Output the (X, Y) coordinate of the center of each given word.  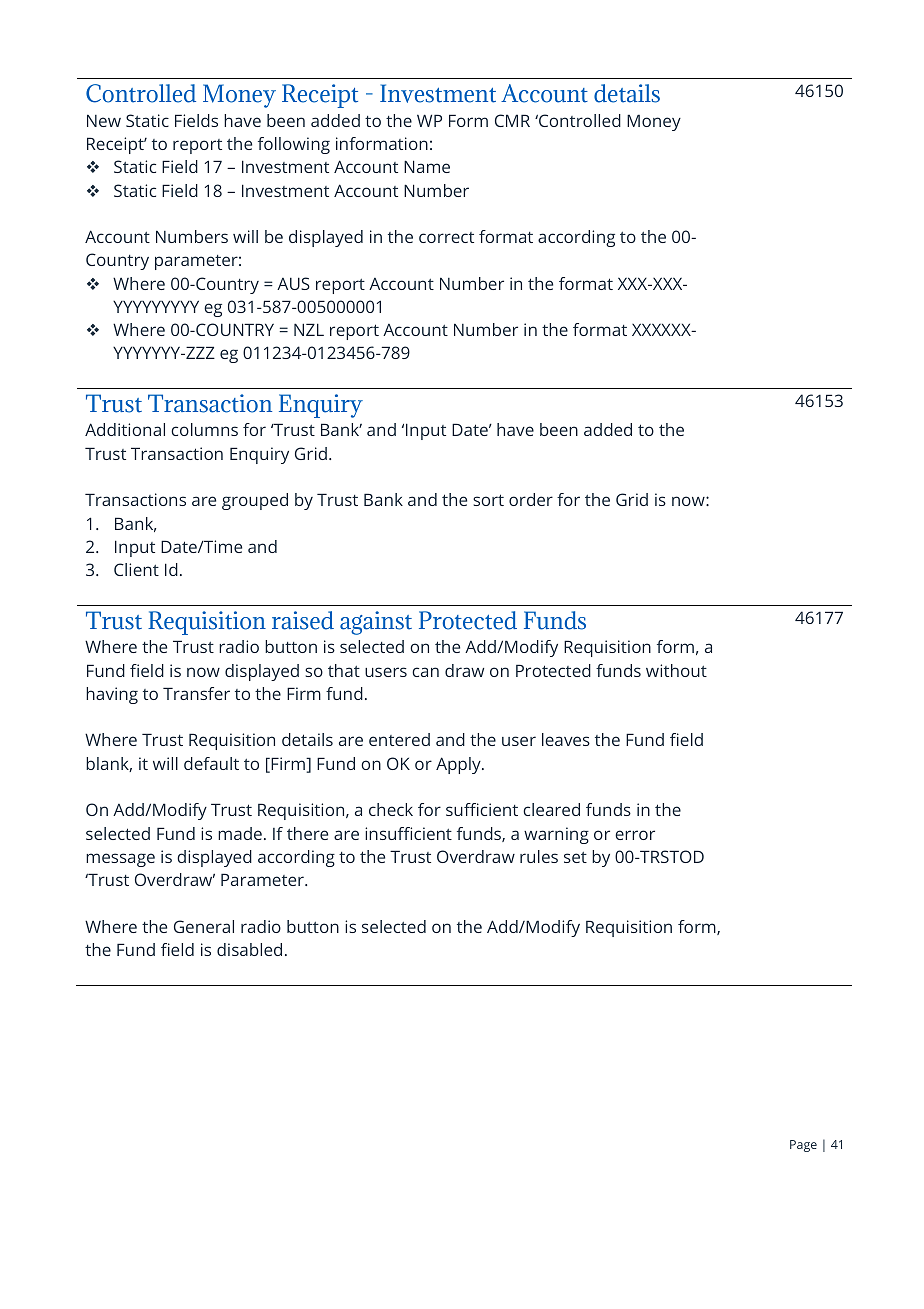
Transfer (196, 693)
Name (427, 166)
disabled (249, 949)
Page (803, 1146)
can (425, 672)
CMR (512, 120)
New (104, 120)
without (676, 670)
